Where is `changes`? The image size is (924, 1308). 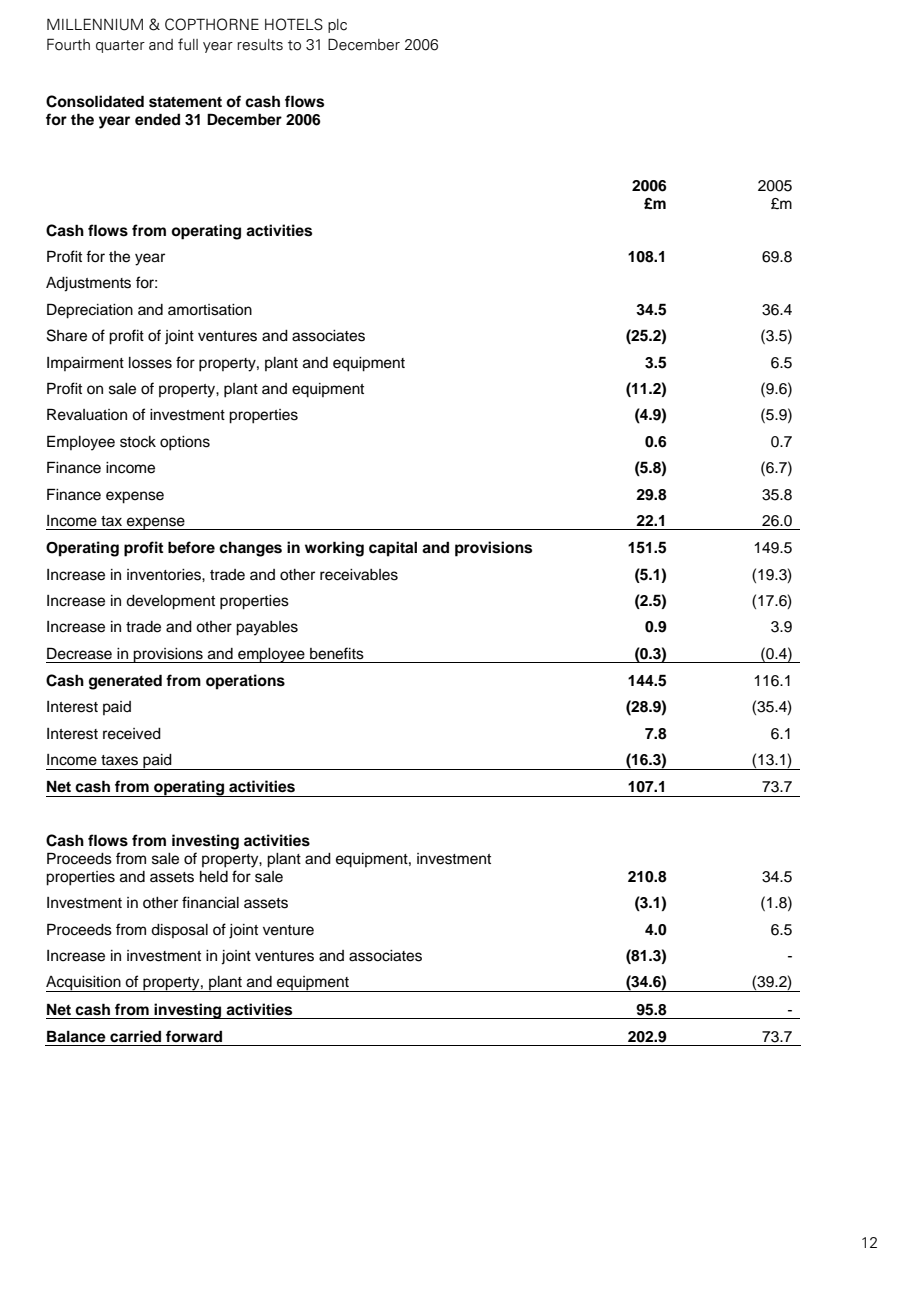 changes is located at coordinates (250, 549).
